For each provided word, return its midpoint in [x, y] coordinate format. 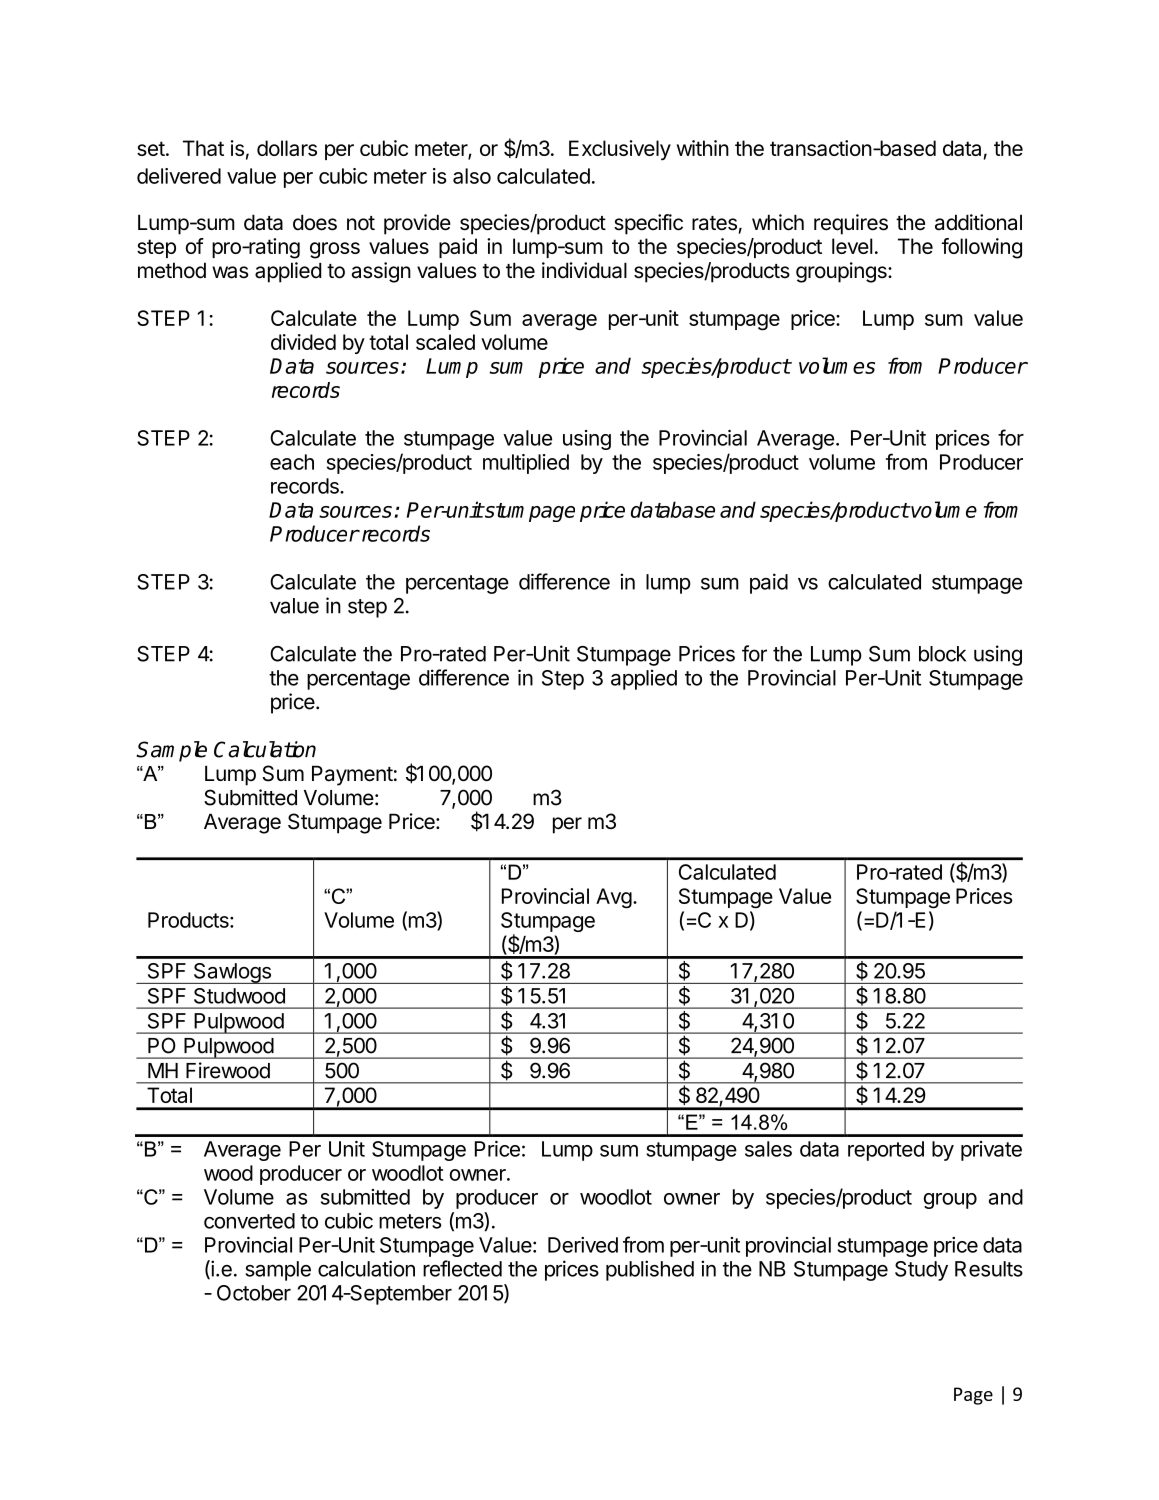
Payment [352, 775]
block [942, 654]
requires [851, 224]
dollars [287, 148]
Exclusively [620, 150]
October [254, 1293]
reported [886, 1151]
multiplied [526, 464]
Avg [614, 898]
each [292, 462]
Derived [583, 1245]
